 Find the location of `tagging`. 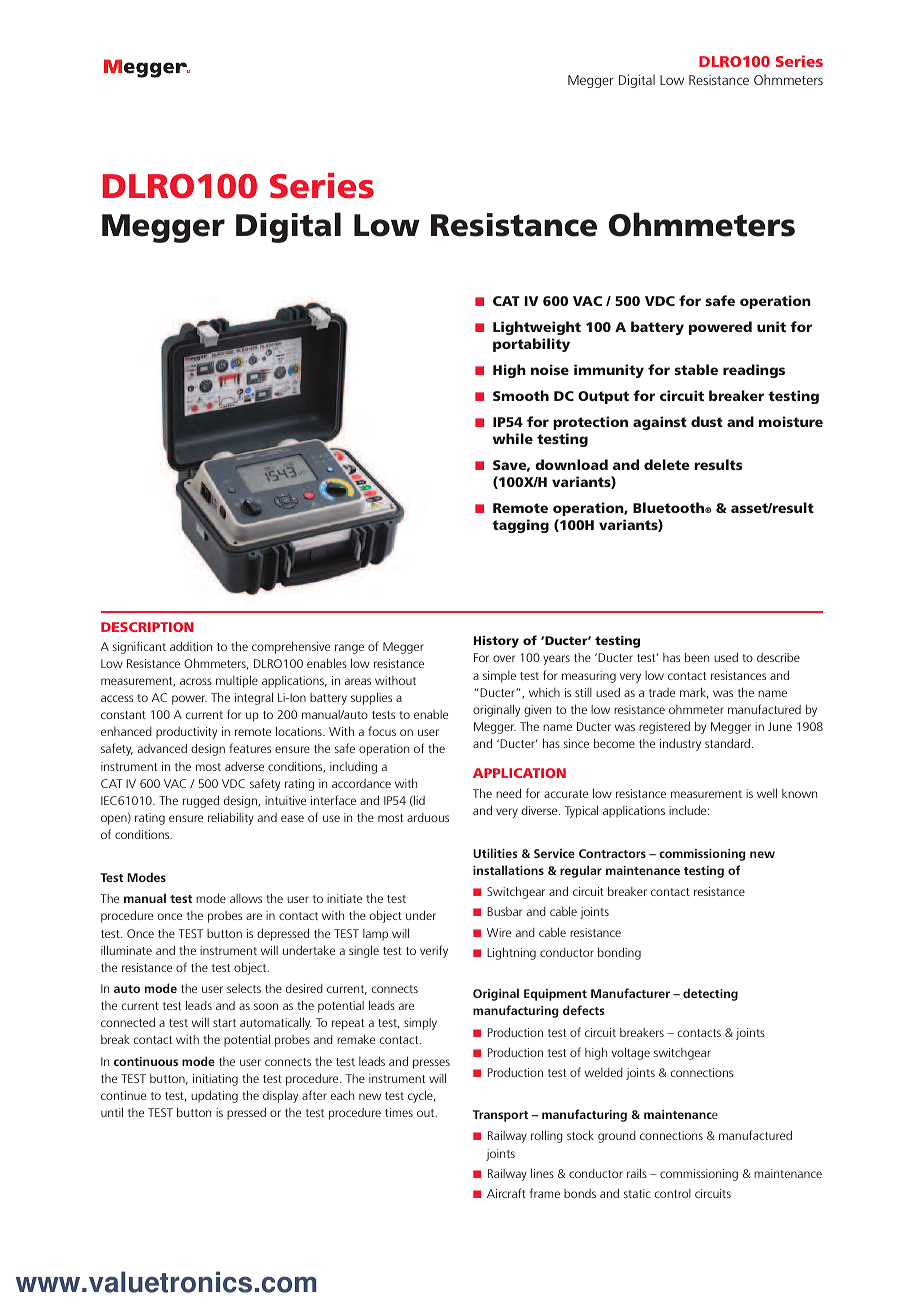

tagging is located at coordinates (520, 526).
